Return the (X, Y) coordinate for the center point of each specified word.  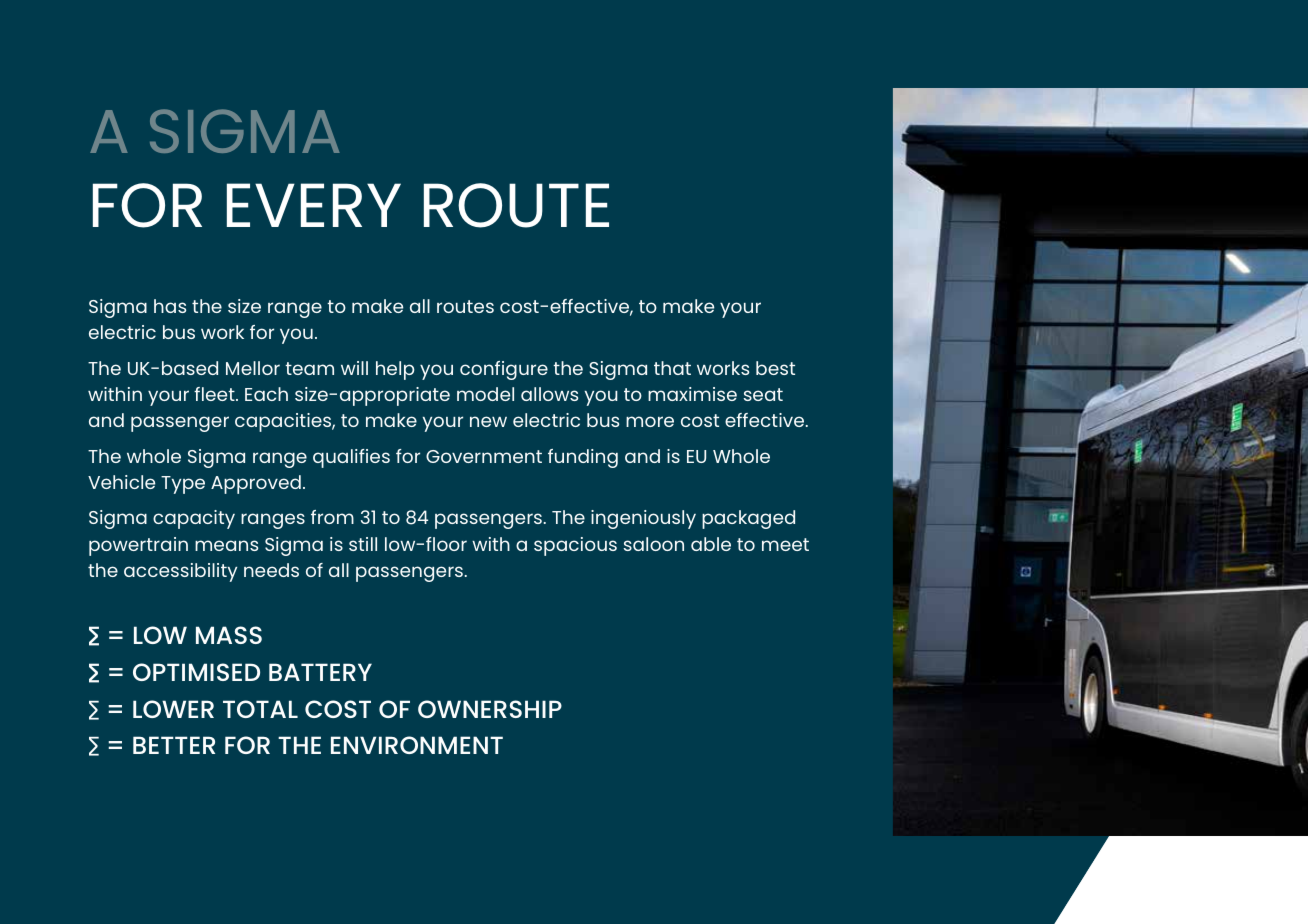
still (363, 544)
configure (504, 370)
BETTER (174, 745)
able (711, 544)
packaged (748, 519)
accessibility (180, 572)
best (775, 368)
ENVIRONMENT (417, 745)
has (170, 306)
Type (183, 485)
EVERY (314, 205)
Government (484, 456)
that (672, 368)
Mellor (253, 368)
